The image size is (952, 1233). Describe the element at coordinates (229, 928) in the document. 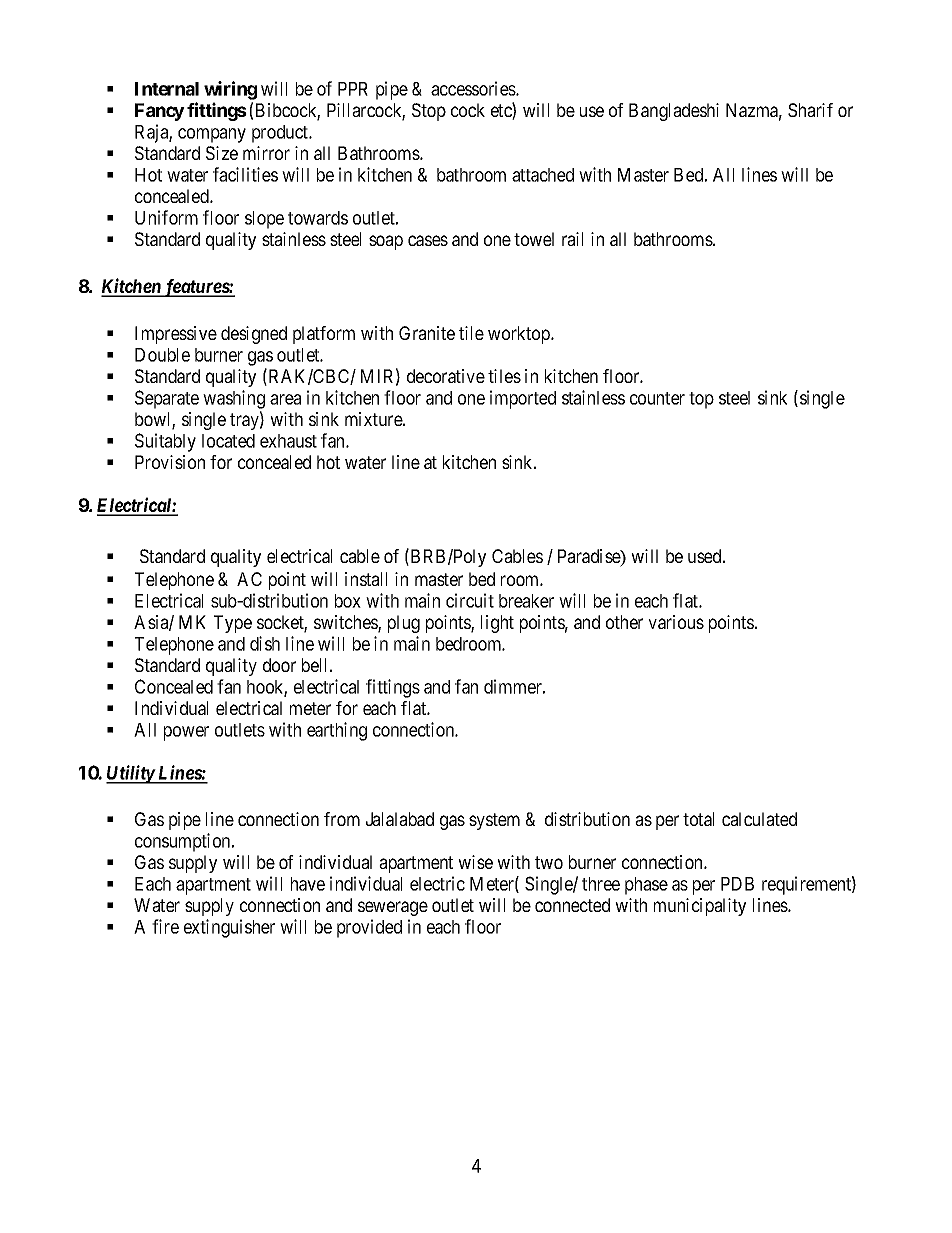

I see `extinguisher` at that location.
